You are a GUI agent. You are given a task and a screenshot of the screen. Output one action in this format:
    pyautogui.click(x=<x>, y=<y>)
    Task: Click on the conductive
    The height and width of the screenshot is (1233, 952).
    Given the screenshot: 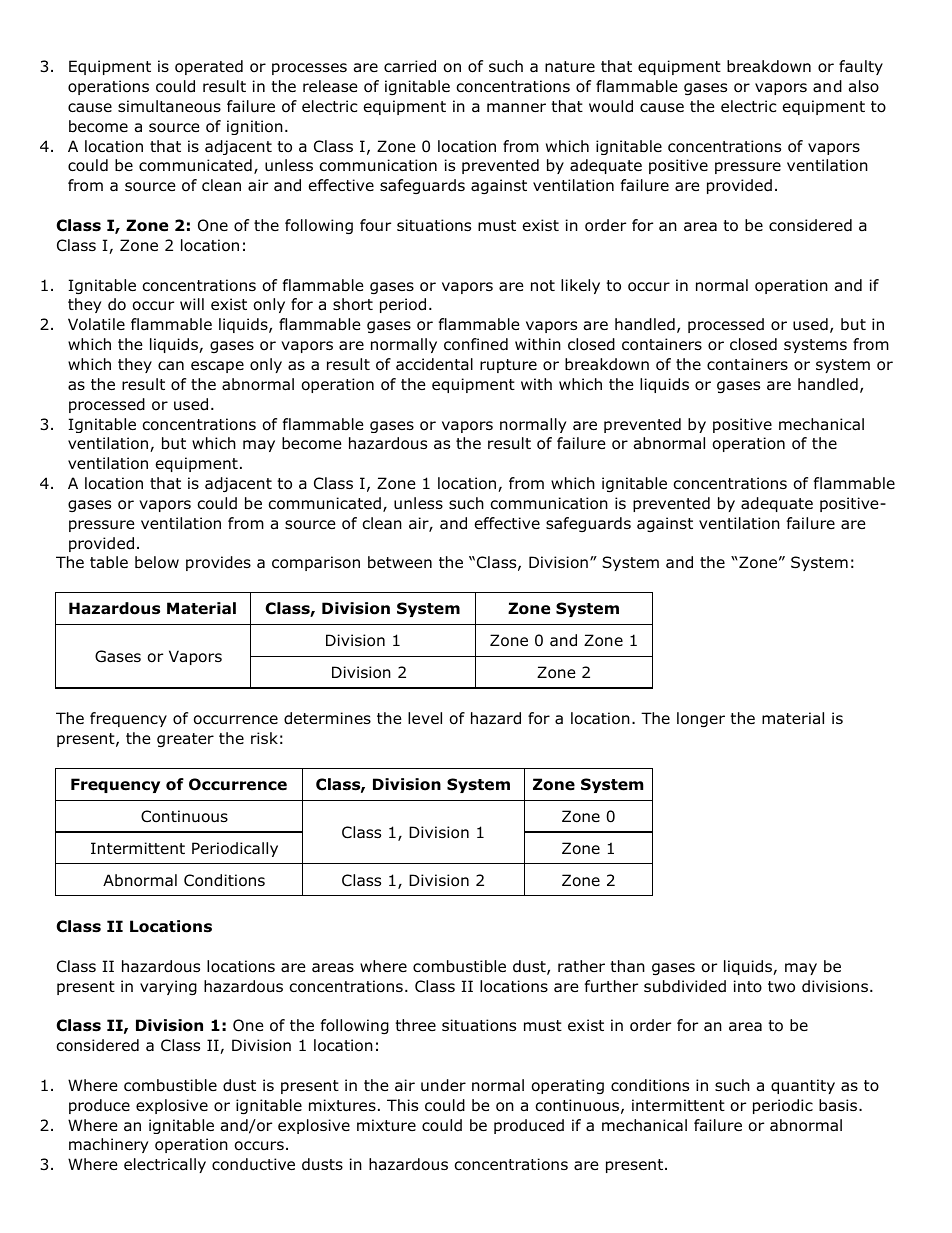 What is the action you would take?
    pyautogui.click(x=253, y=1164)
